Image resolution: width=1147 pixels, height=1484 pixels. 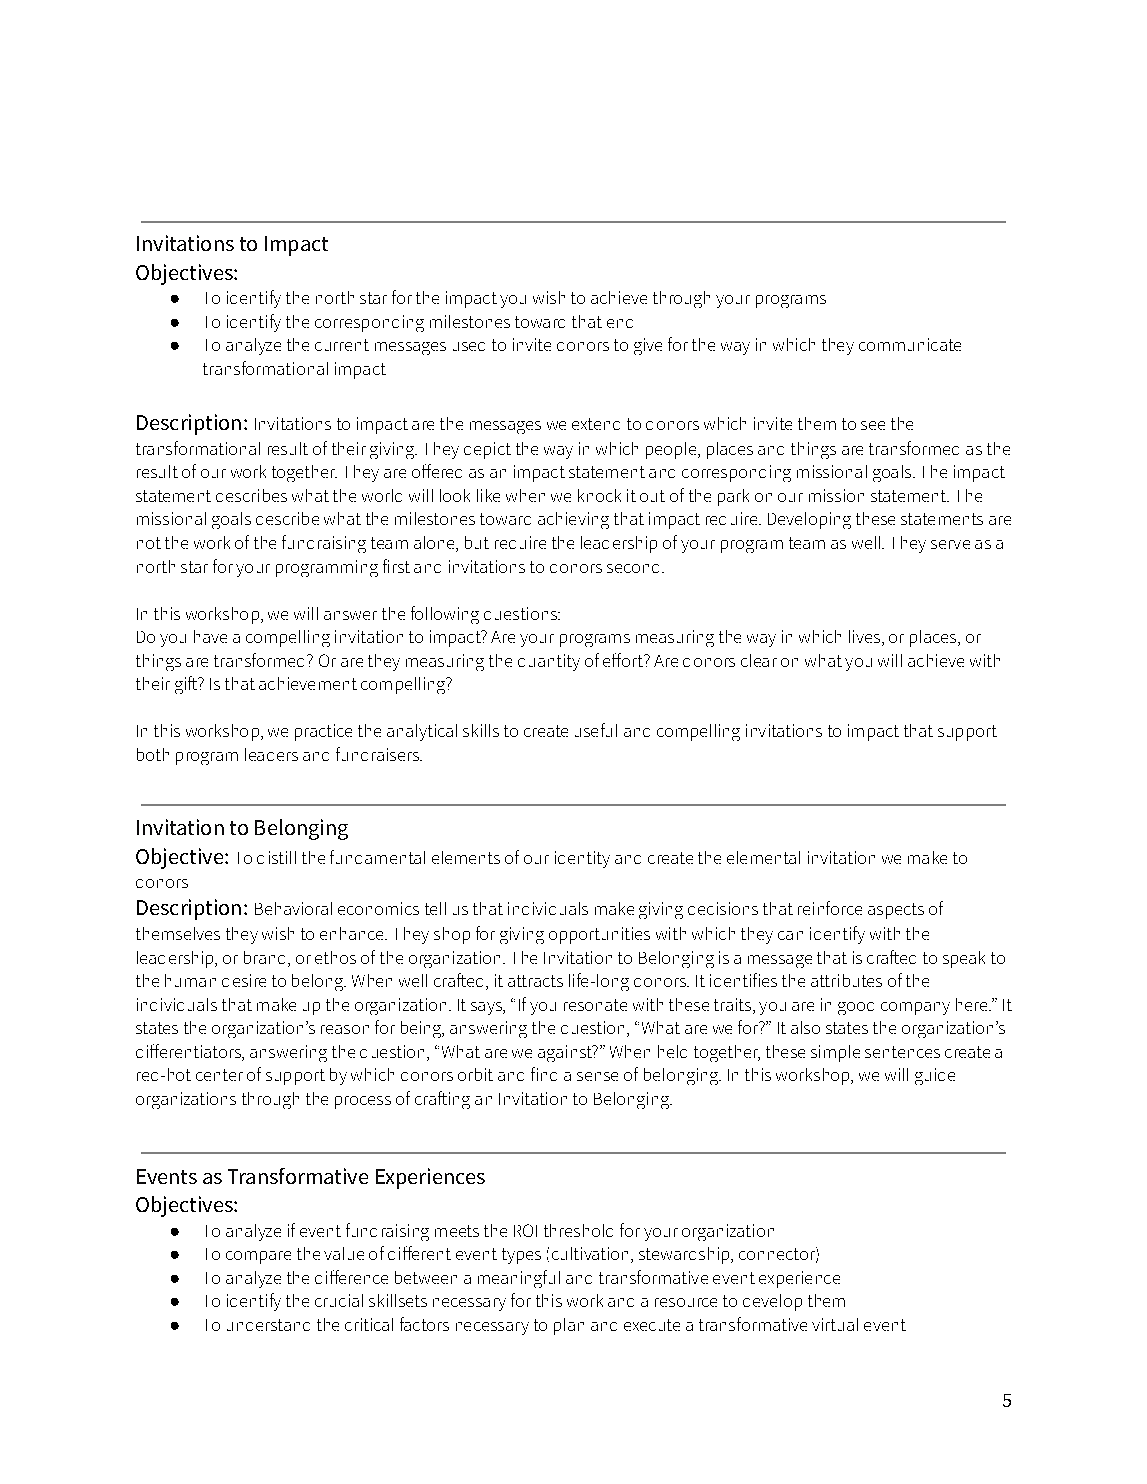 I want to click on communicate, so click(x=910, y=344).
